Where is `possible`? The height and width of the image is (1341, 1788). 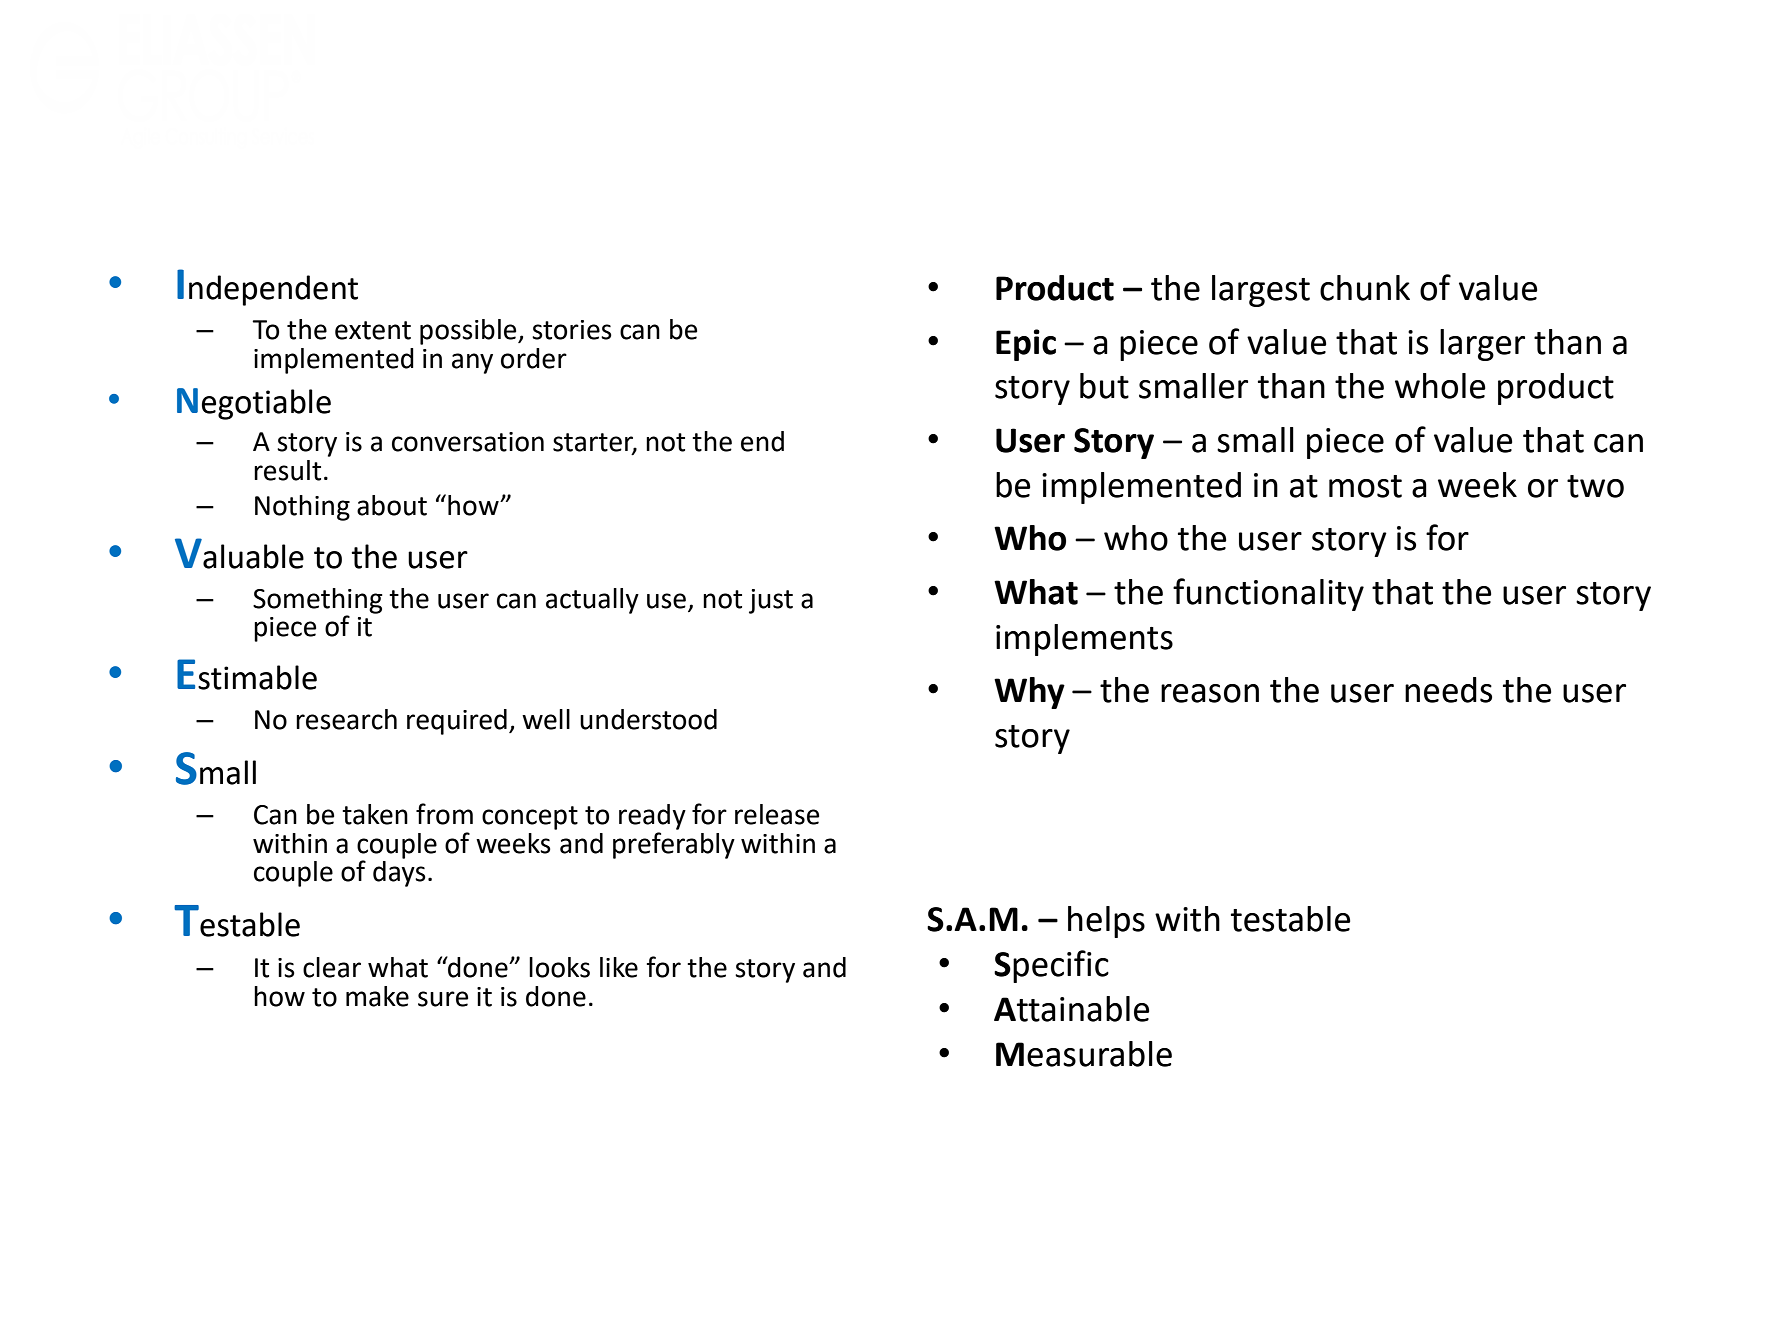 possible is located at coordinates (469, 332).
